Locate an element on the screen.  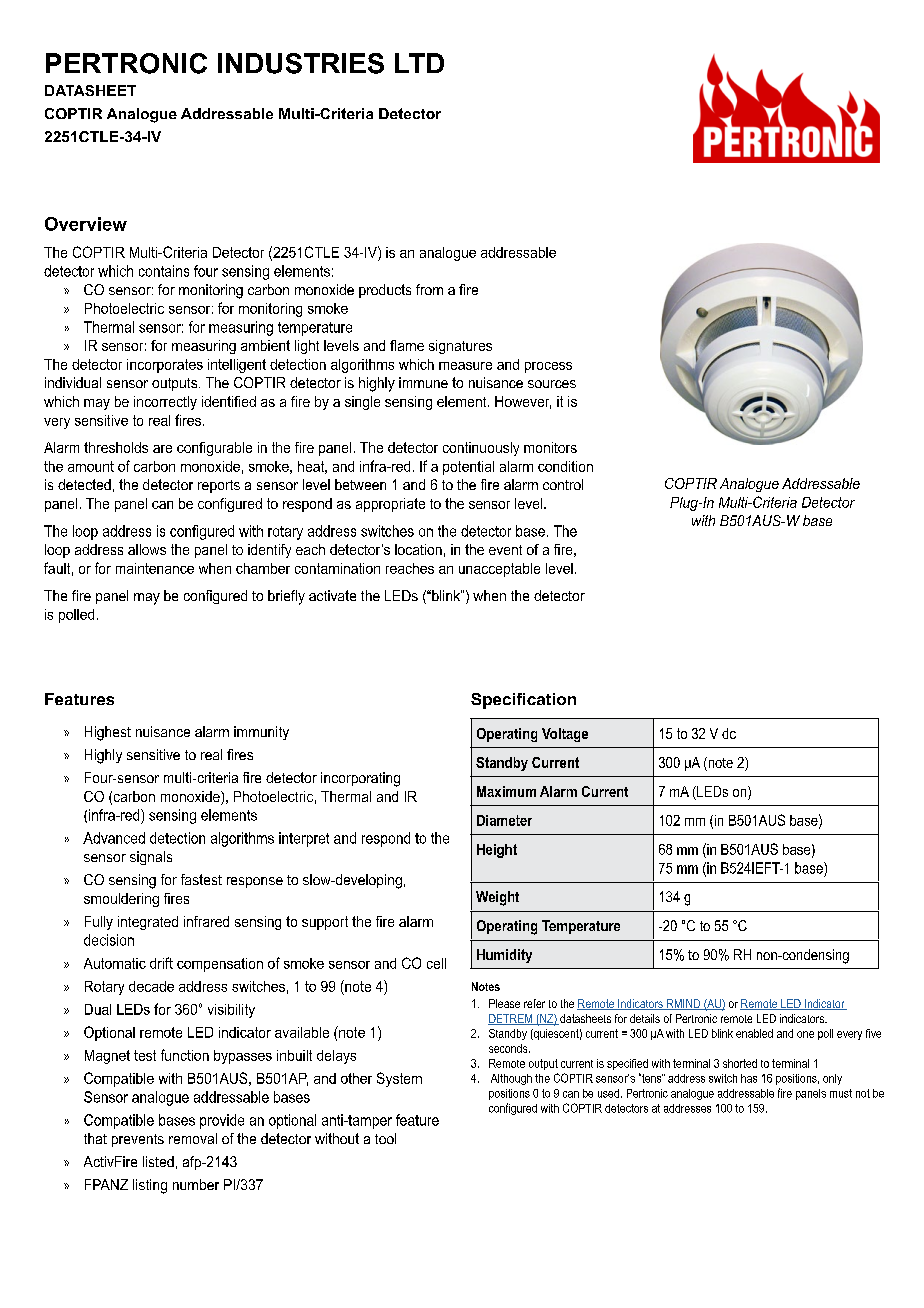
unacceptable is located at coordinates (499, 570).
